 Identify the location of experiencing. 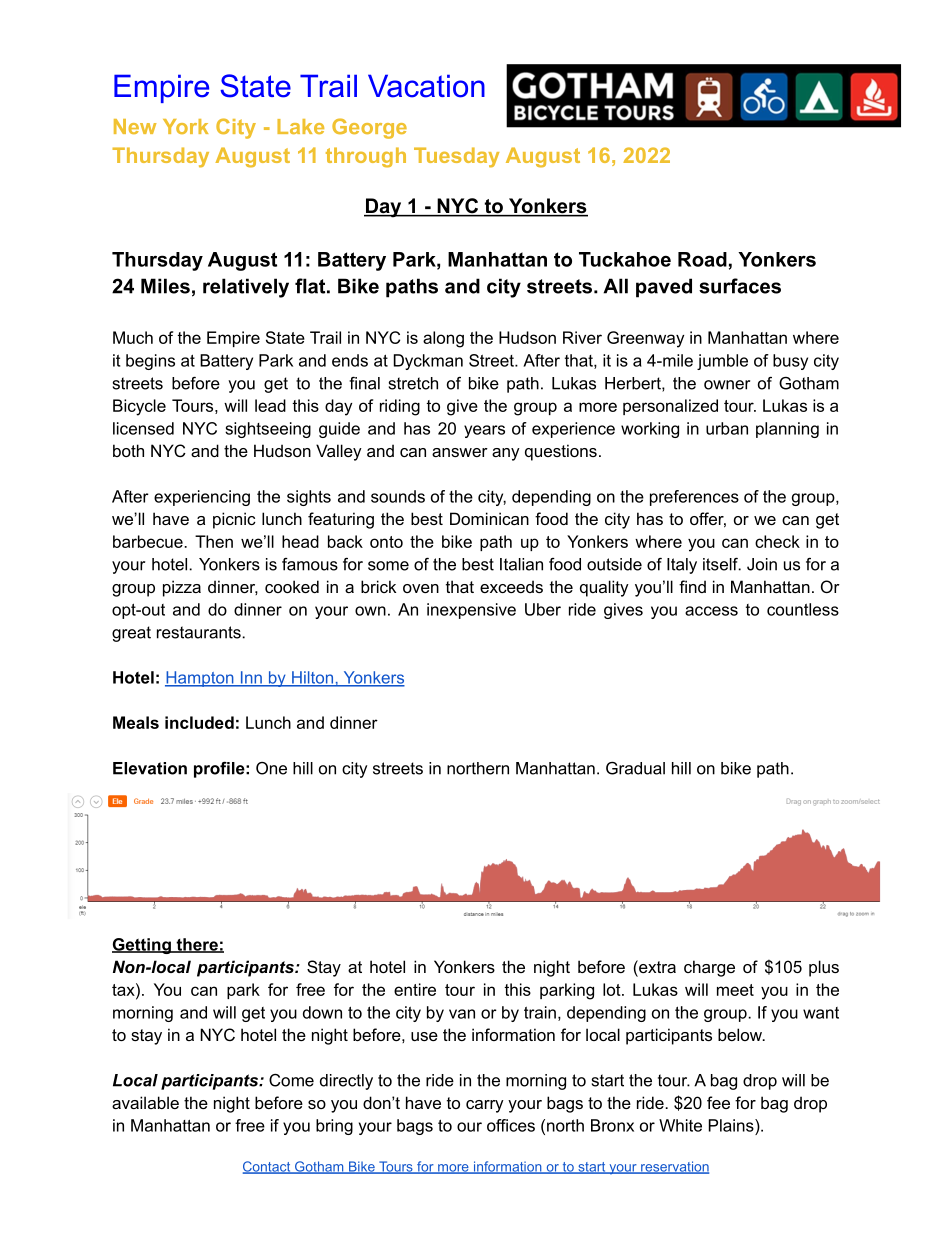
(202, 498).
